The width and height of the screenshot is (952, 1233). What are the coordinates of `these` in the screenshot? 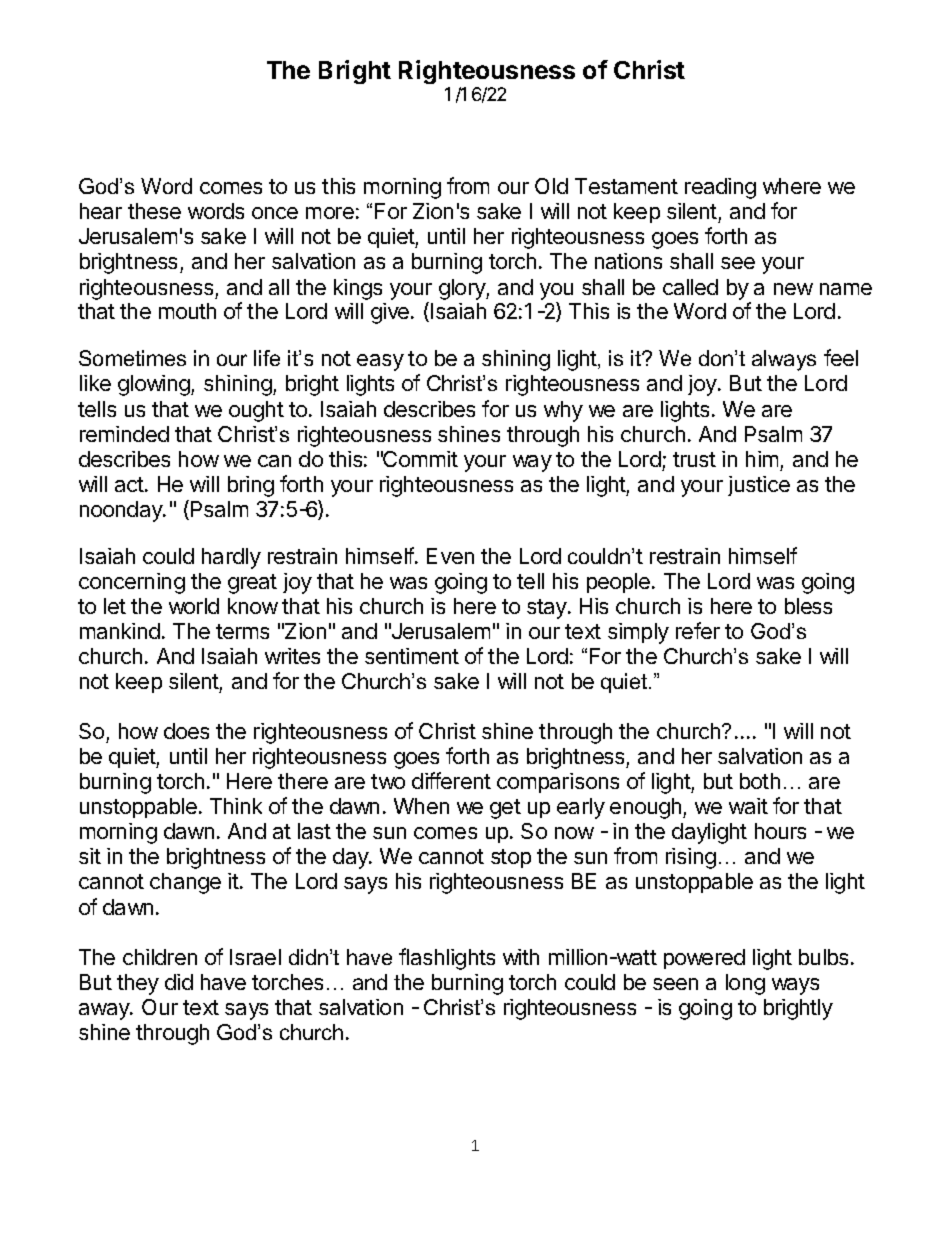 It's located at (154, 211).
